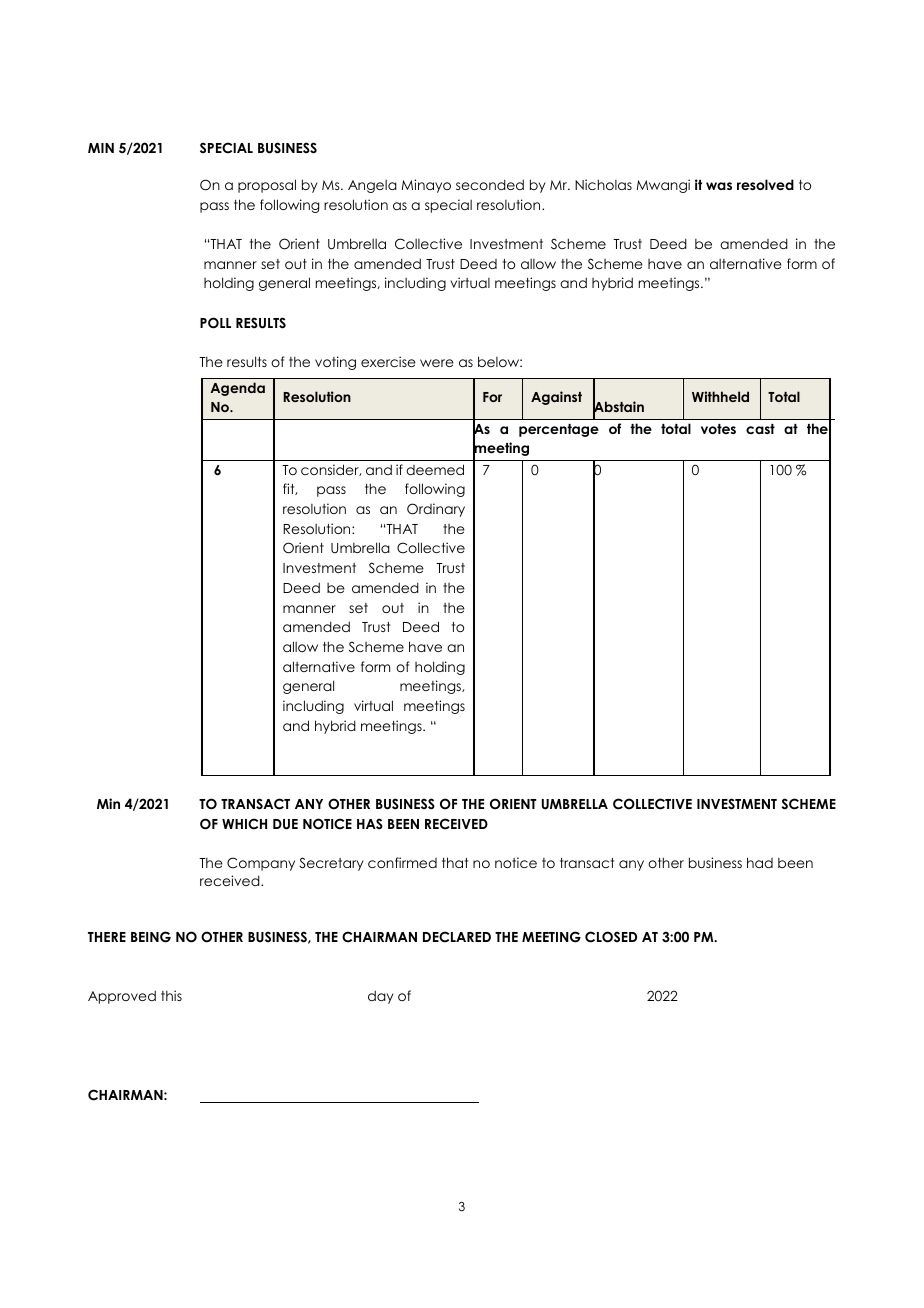 The height and width of the image is (1308, 924). Describe the element at coordinates (237, 389) in the image. I see `Agenda` at that location.
